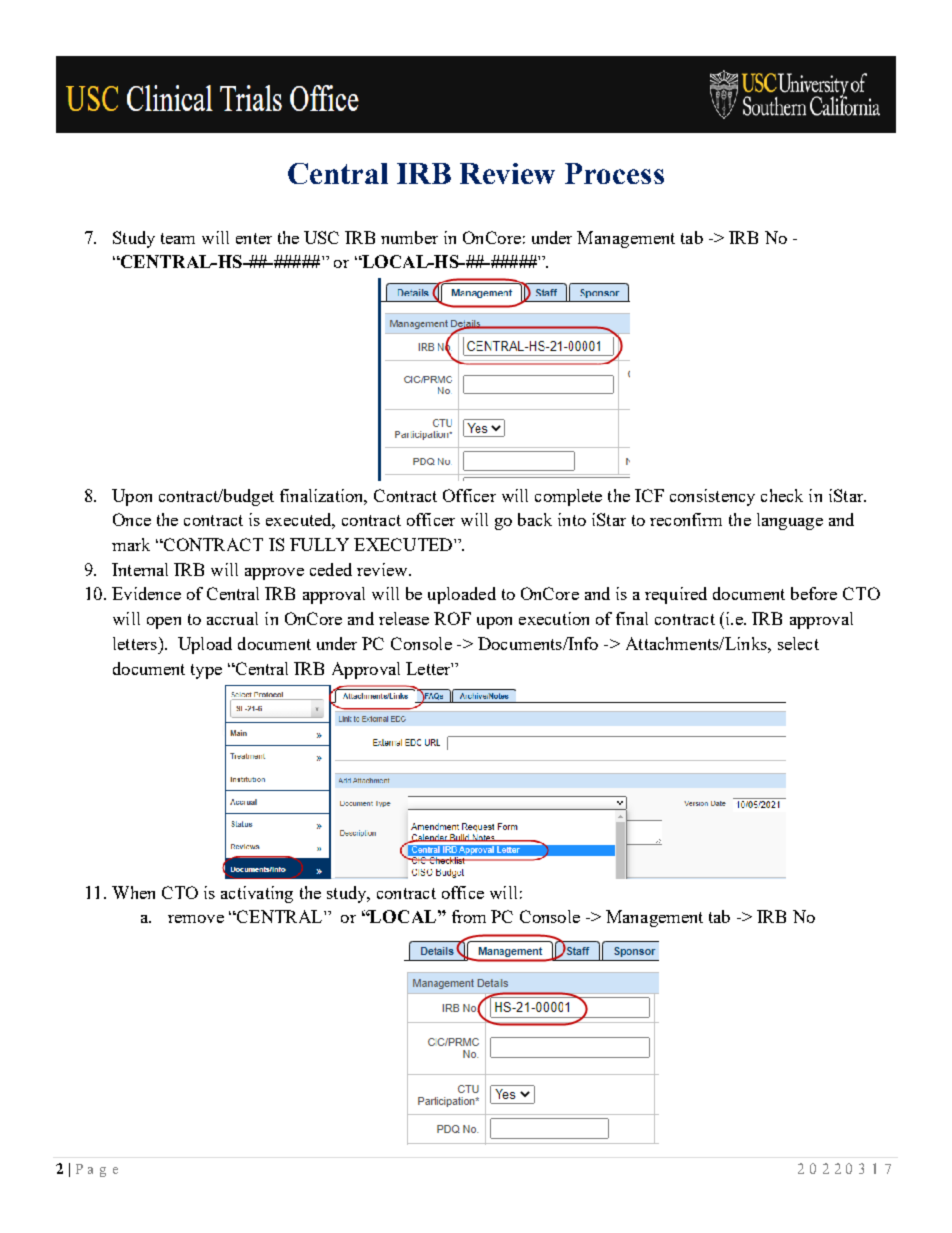 This image has height=1233, width=952. I want to click on back, so click(535, 519).
